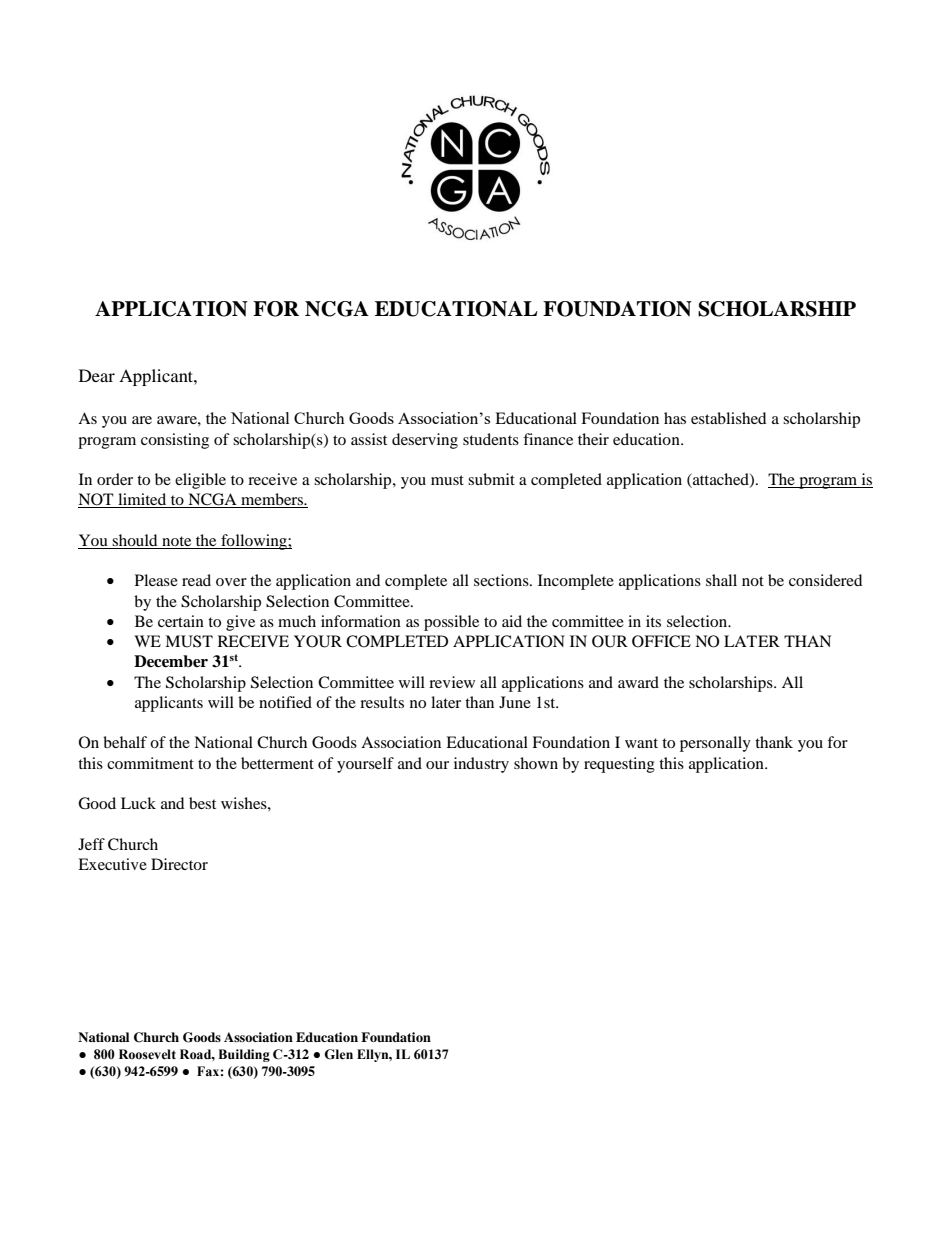 The height and width of the image is (1233, 952). What do you see at coordinates (728, 418) in the image?
I see `established` at bounding box center [728, 418].
